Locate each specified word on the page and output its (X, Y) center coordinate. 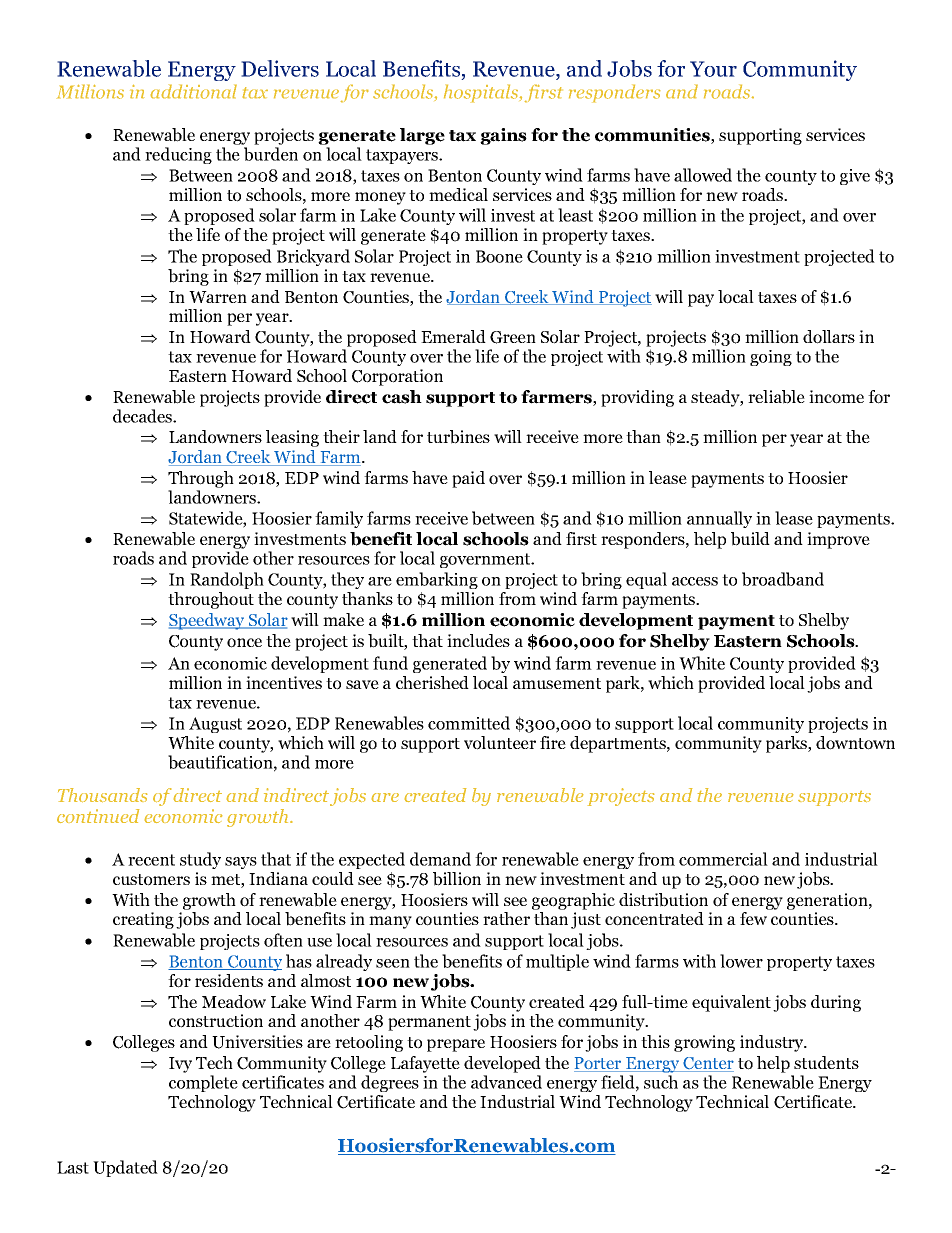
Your (713, 69)
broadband (783, 579)
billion (457, 879)
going (771, 358)
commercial (723, 859)
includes (478, 640)
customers (151, 880)
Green (513, 337)
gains (503, 136)
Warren (218, 297)
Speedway (208, 621)
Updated (125, 1168)
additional (193, 91)
